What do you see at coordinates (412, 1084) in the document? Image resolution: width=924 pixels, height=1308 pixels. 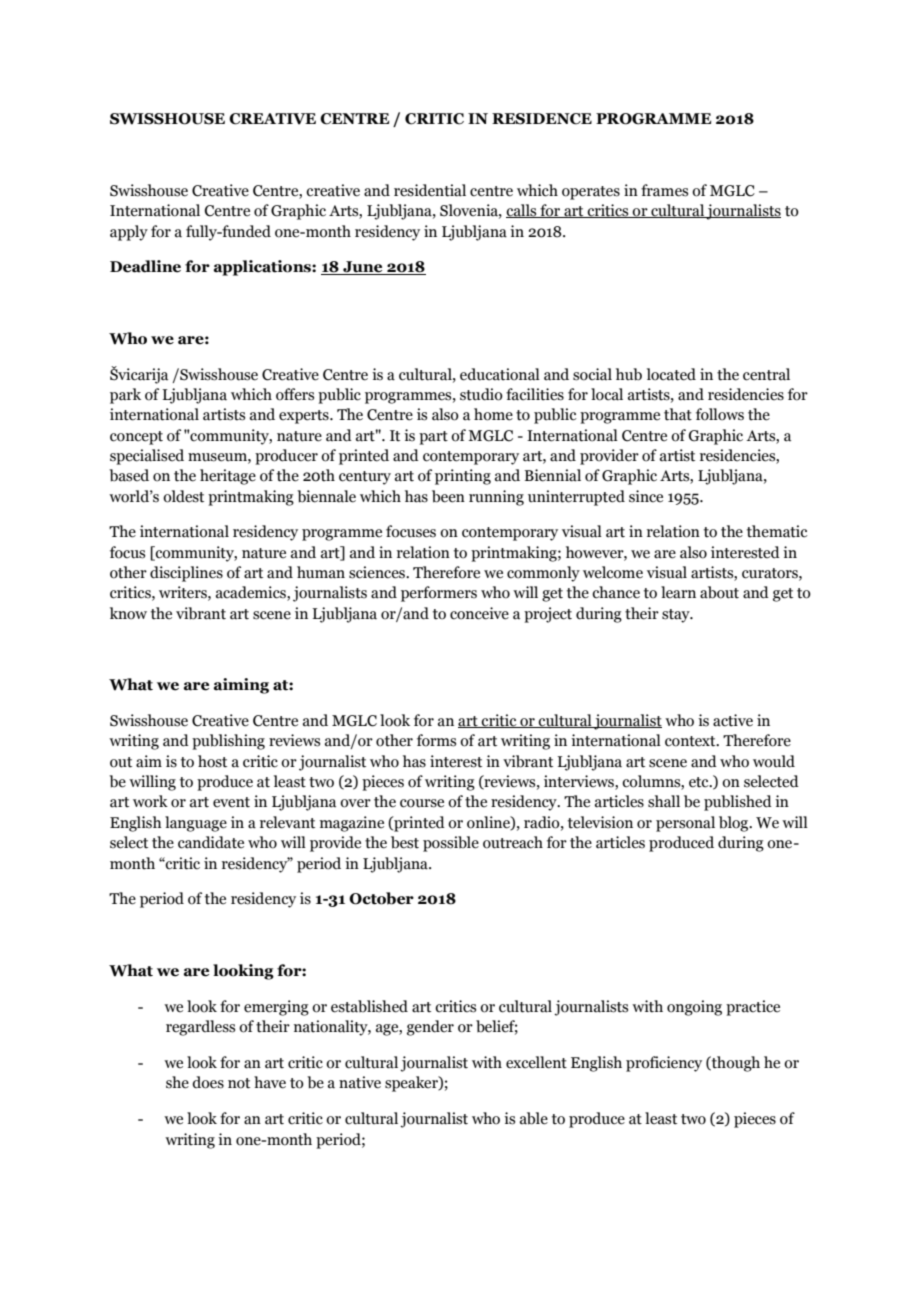 I see `speaker` at bounding box center [412, 1084].
